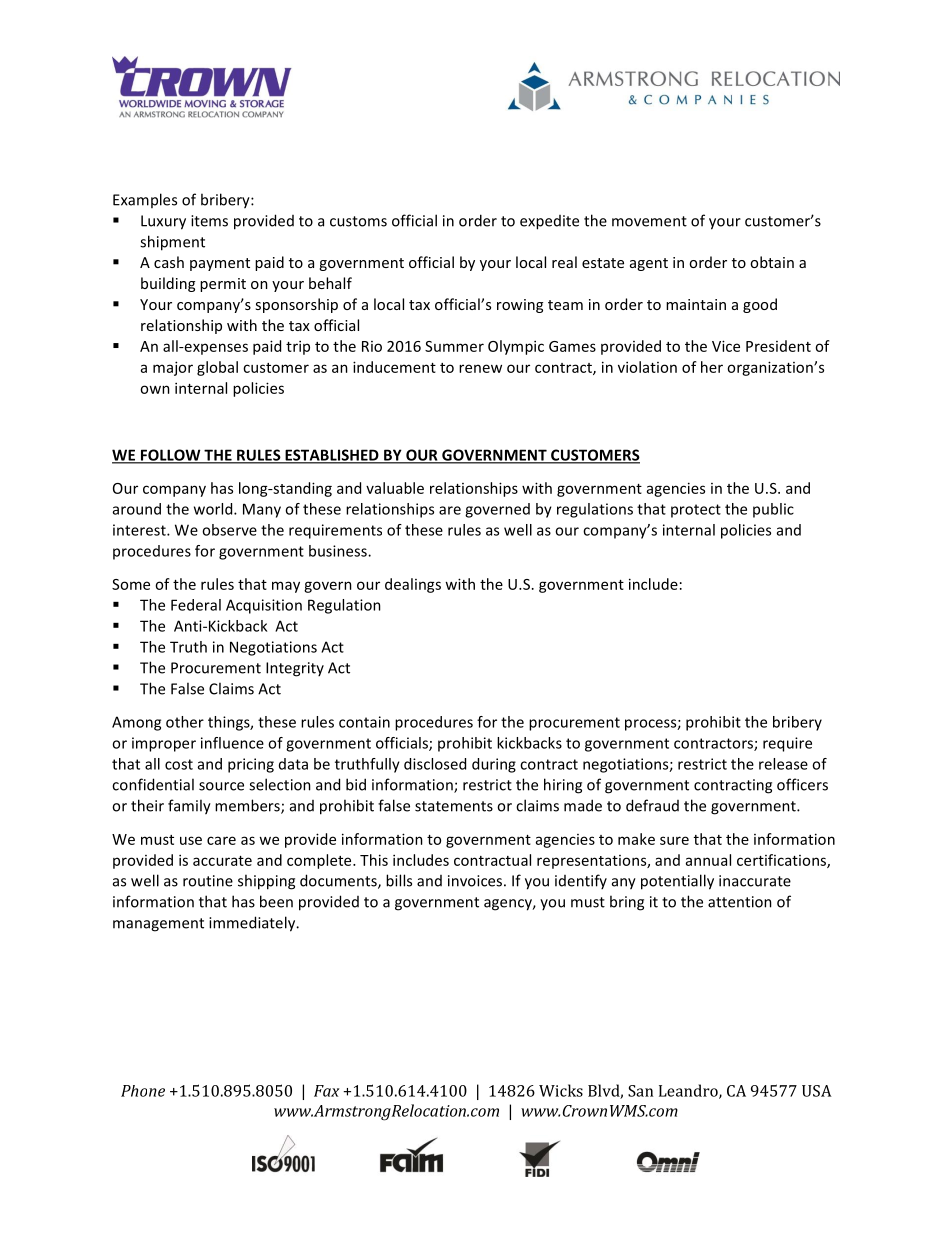 Image resolution: width=952 pixels, height=1233 pixels. I want to click on release, so click(783, 764).
